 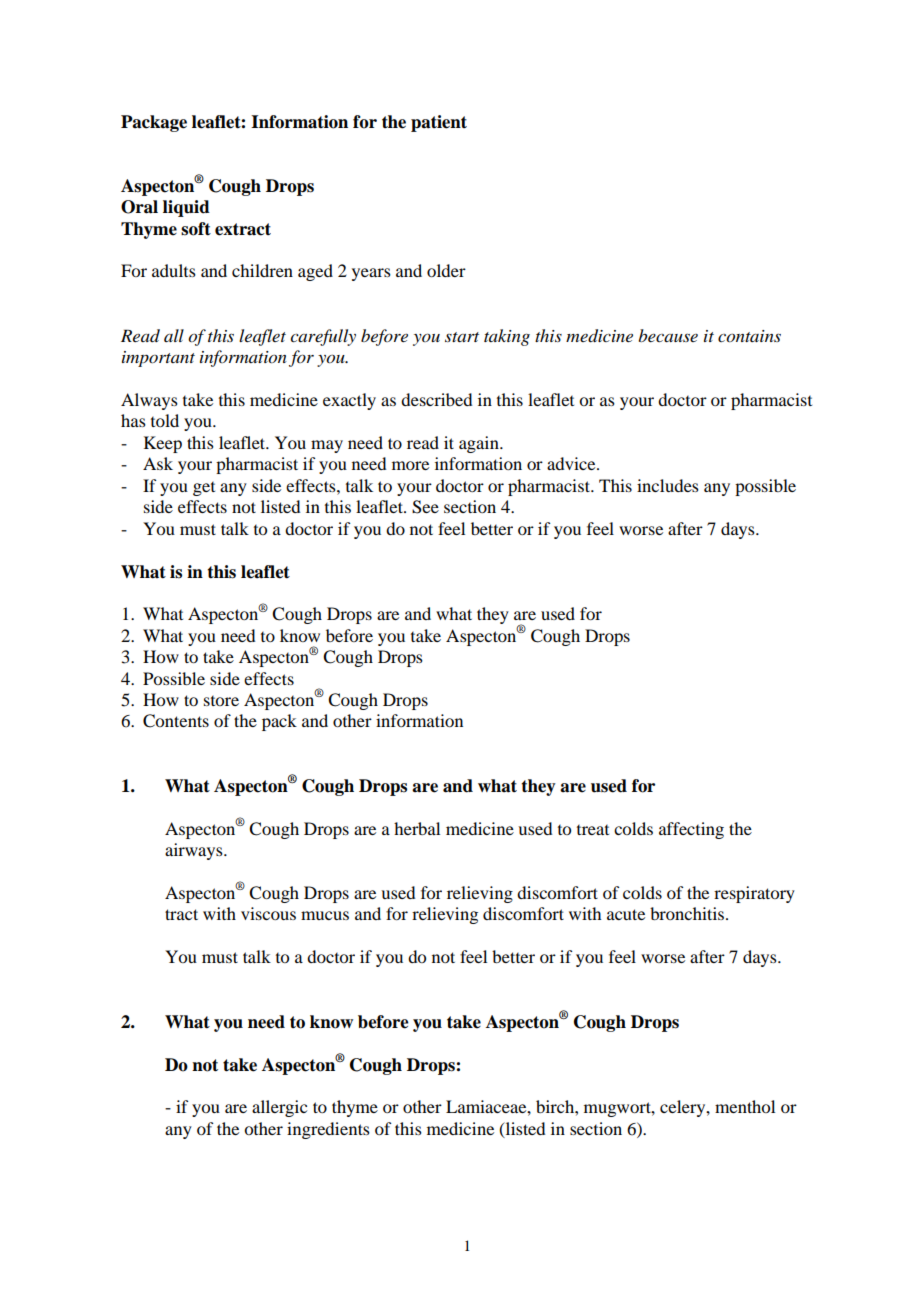 I want to click on told, so click(x=165, y=420).
